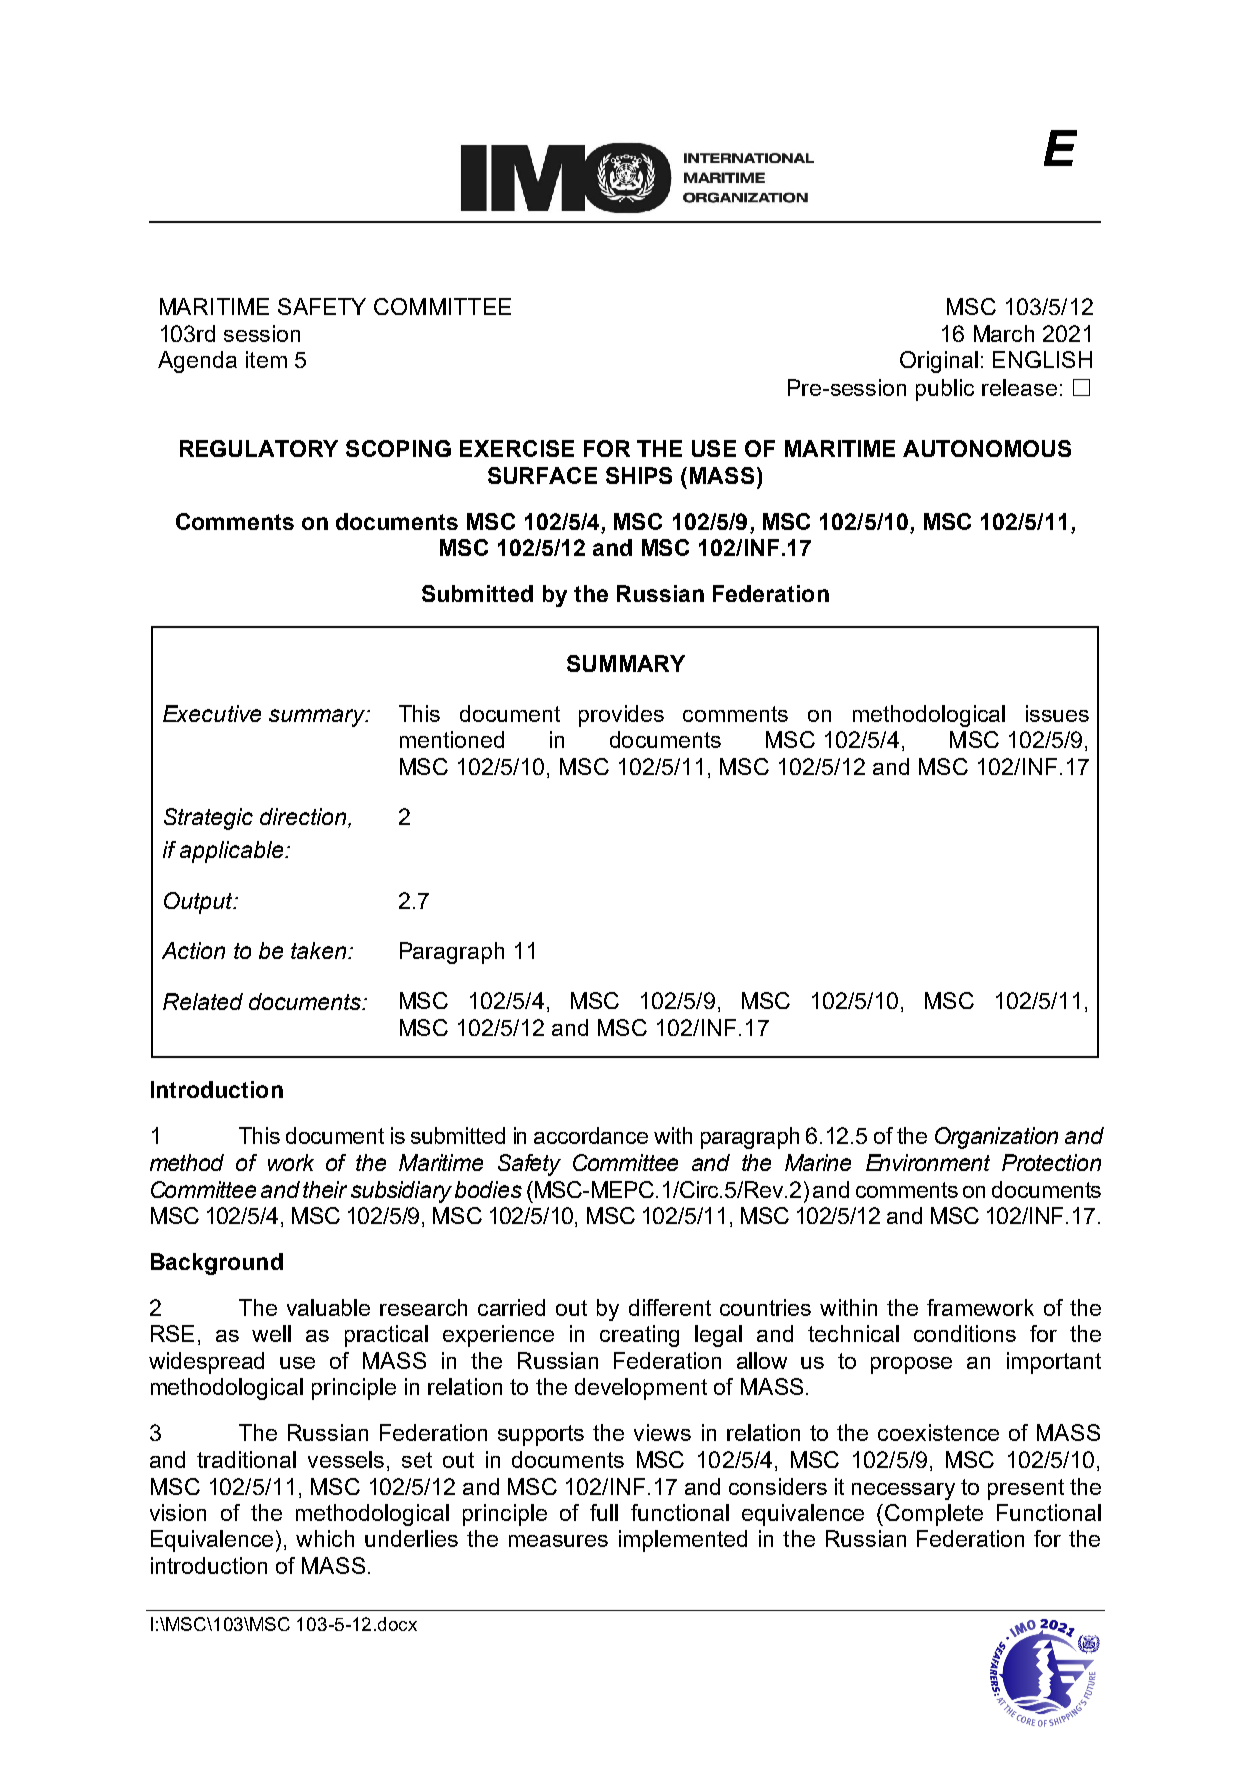 The height and width of the image is (1768, 1251). I want to click on EXERCISE, so click(517, 448).
